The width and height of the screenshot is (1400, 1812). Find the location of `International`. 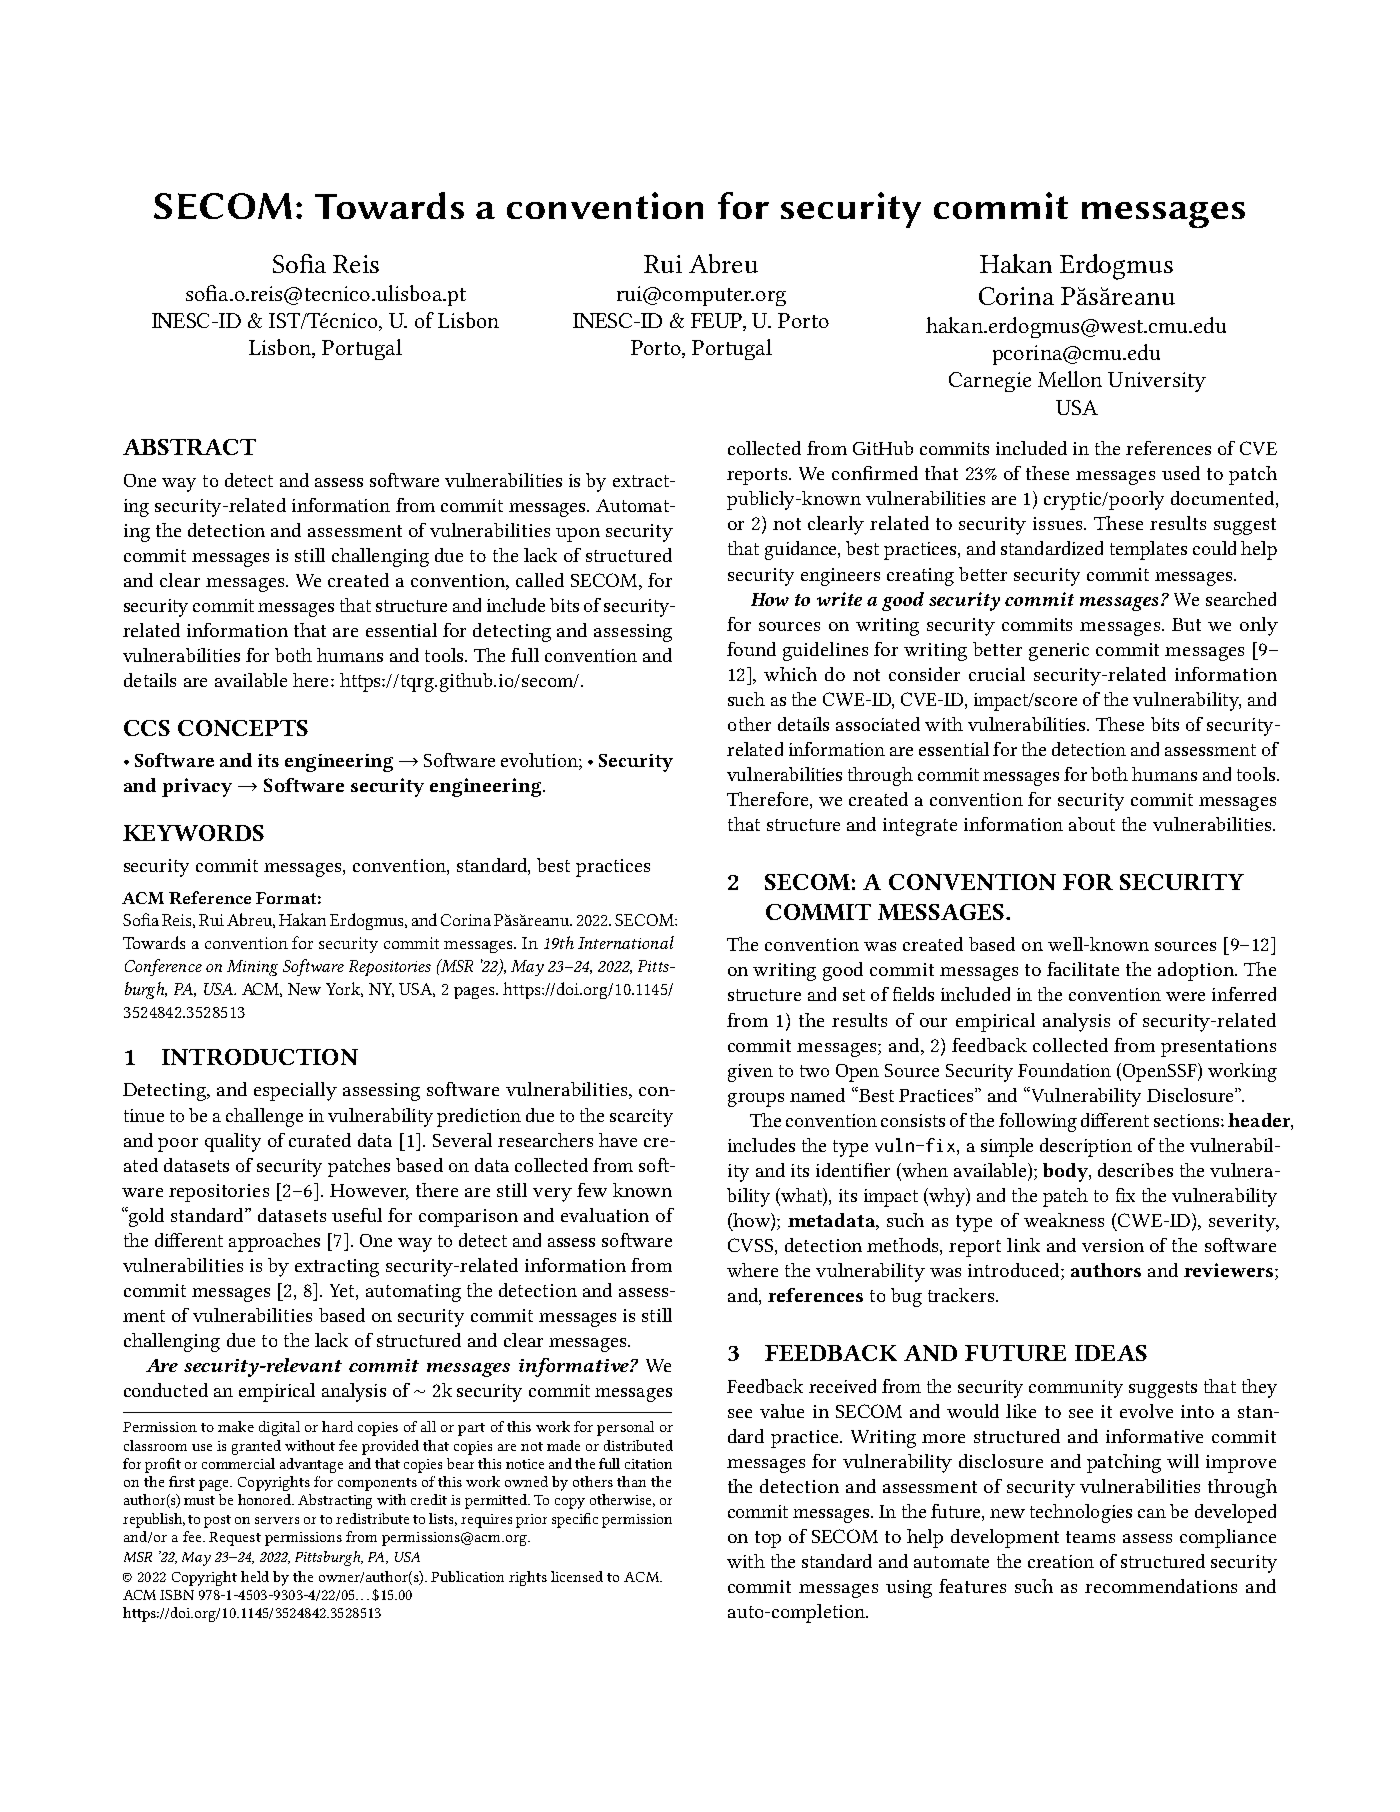

International is located at coordinates (626, 942).
